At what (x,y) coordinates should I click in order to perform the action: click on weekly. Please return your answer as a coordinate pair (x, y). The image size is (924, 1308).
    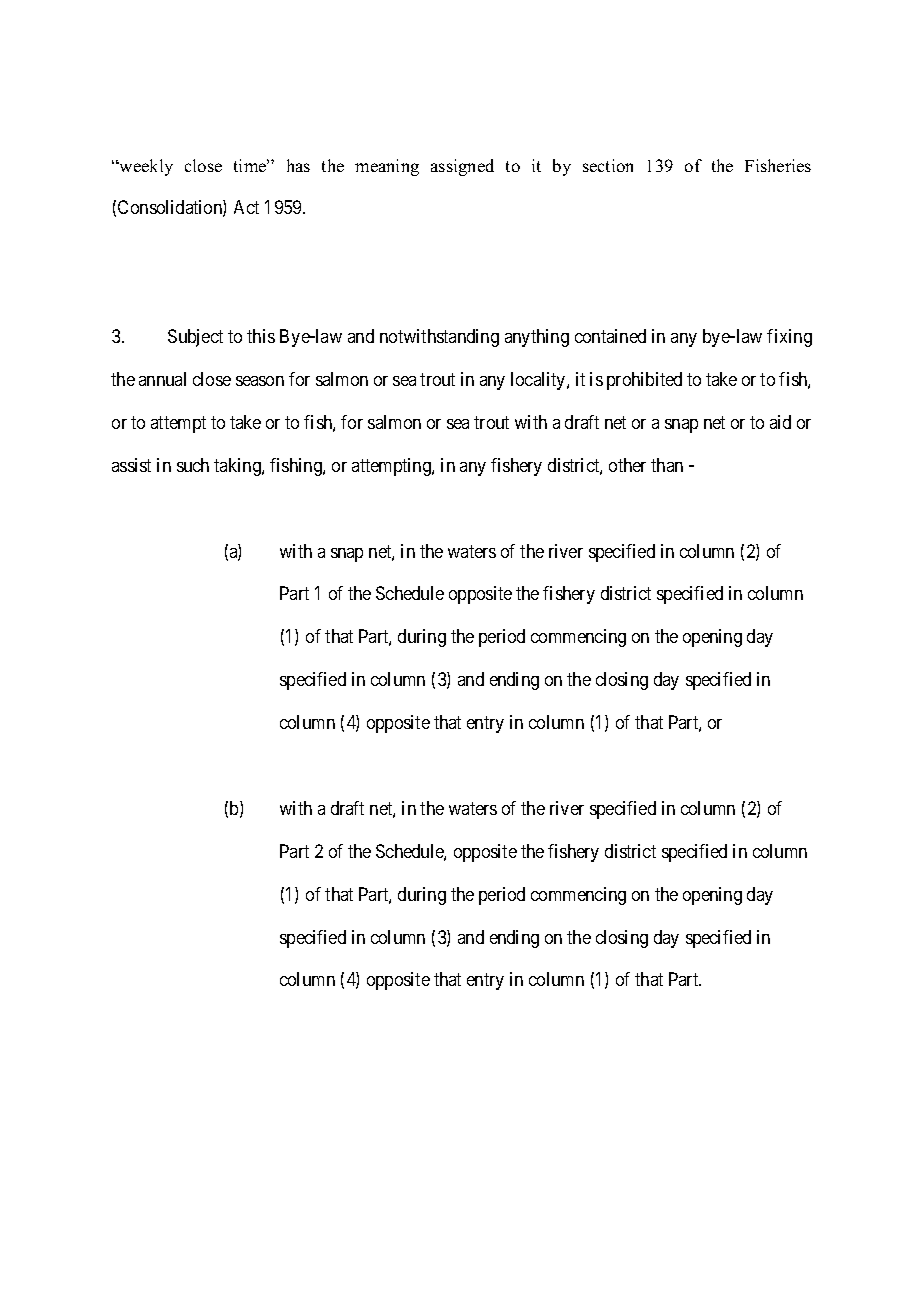
    Looking at the image, I should click on (145, 167).
